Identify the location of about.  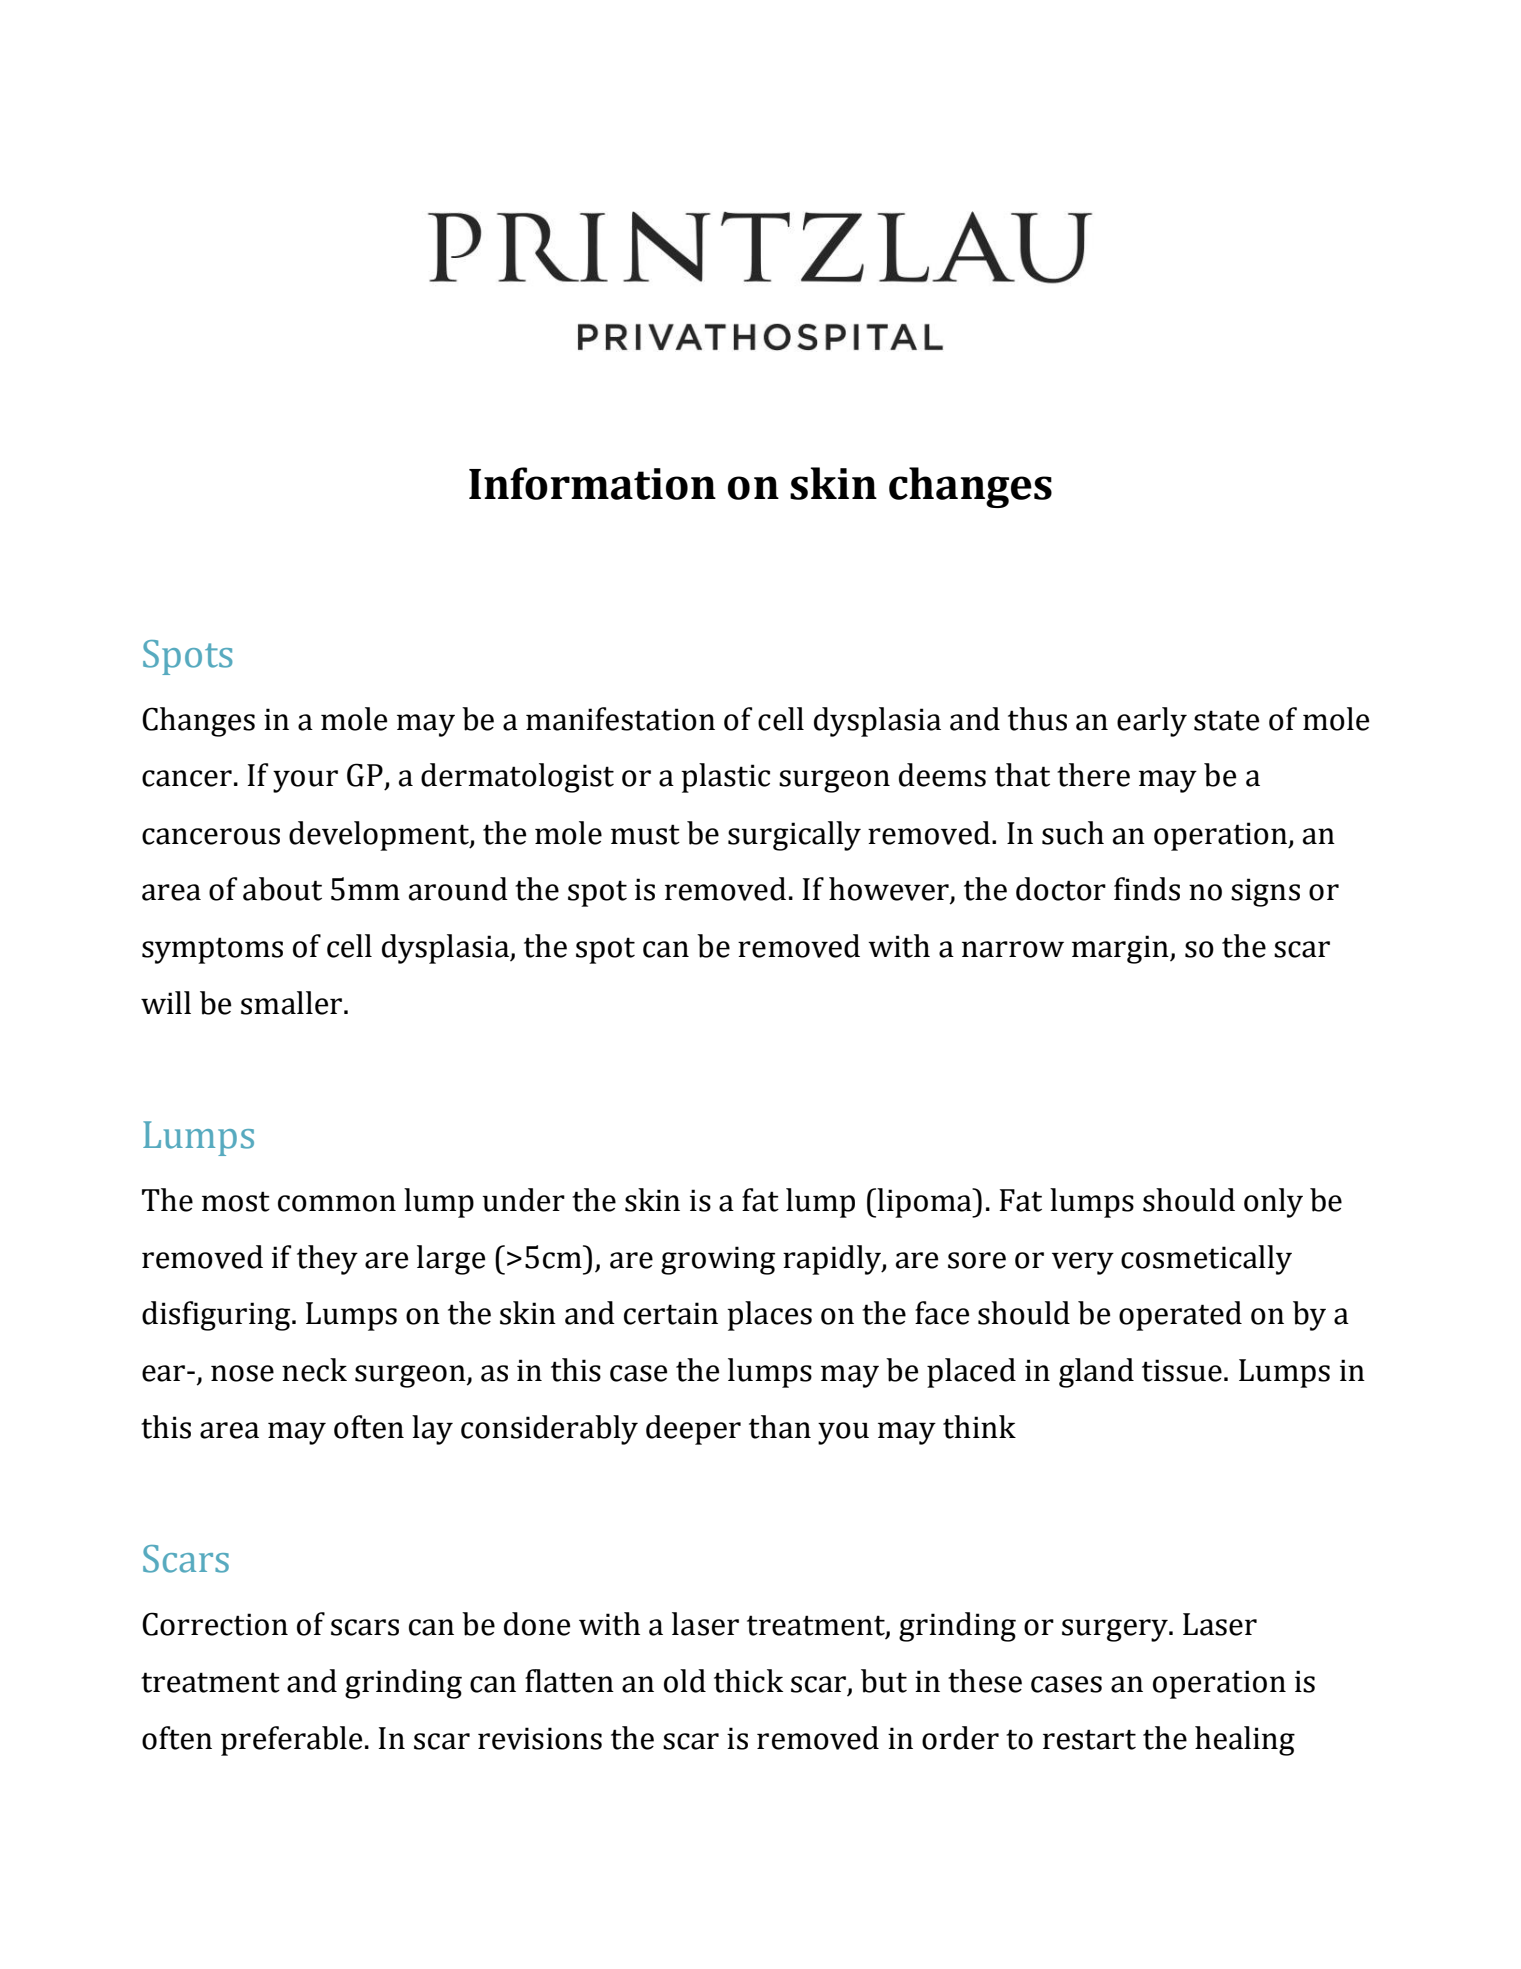
(282, 889).
